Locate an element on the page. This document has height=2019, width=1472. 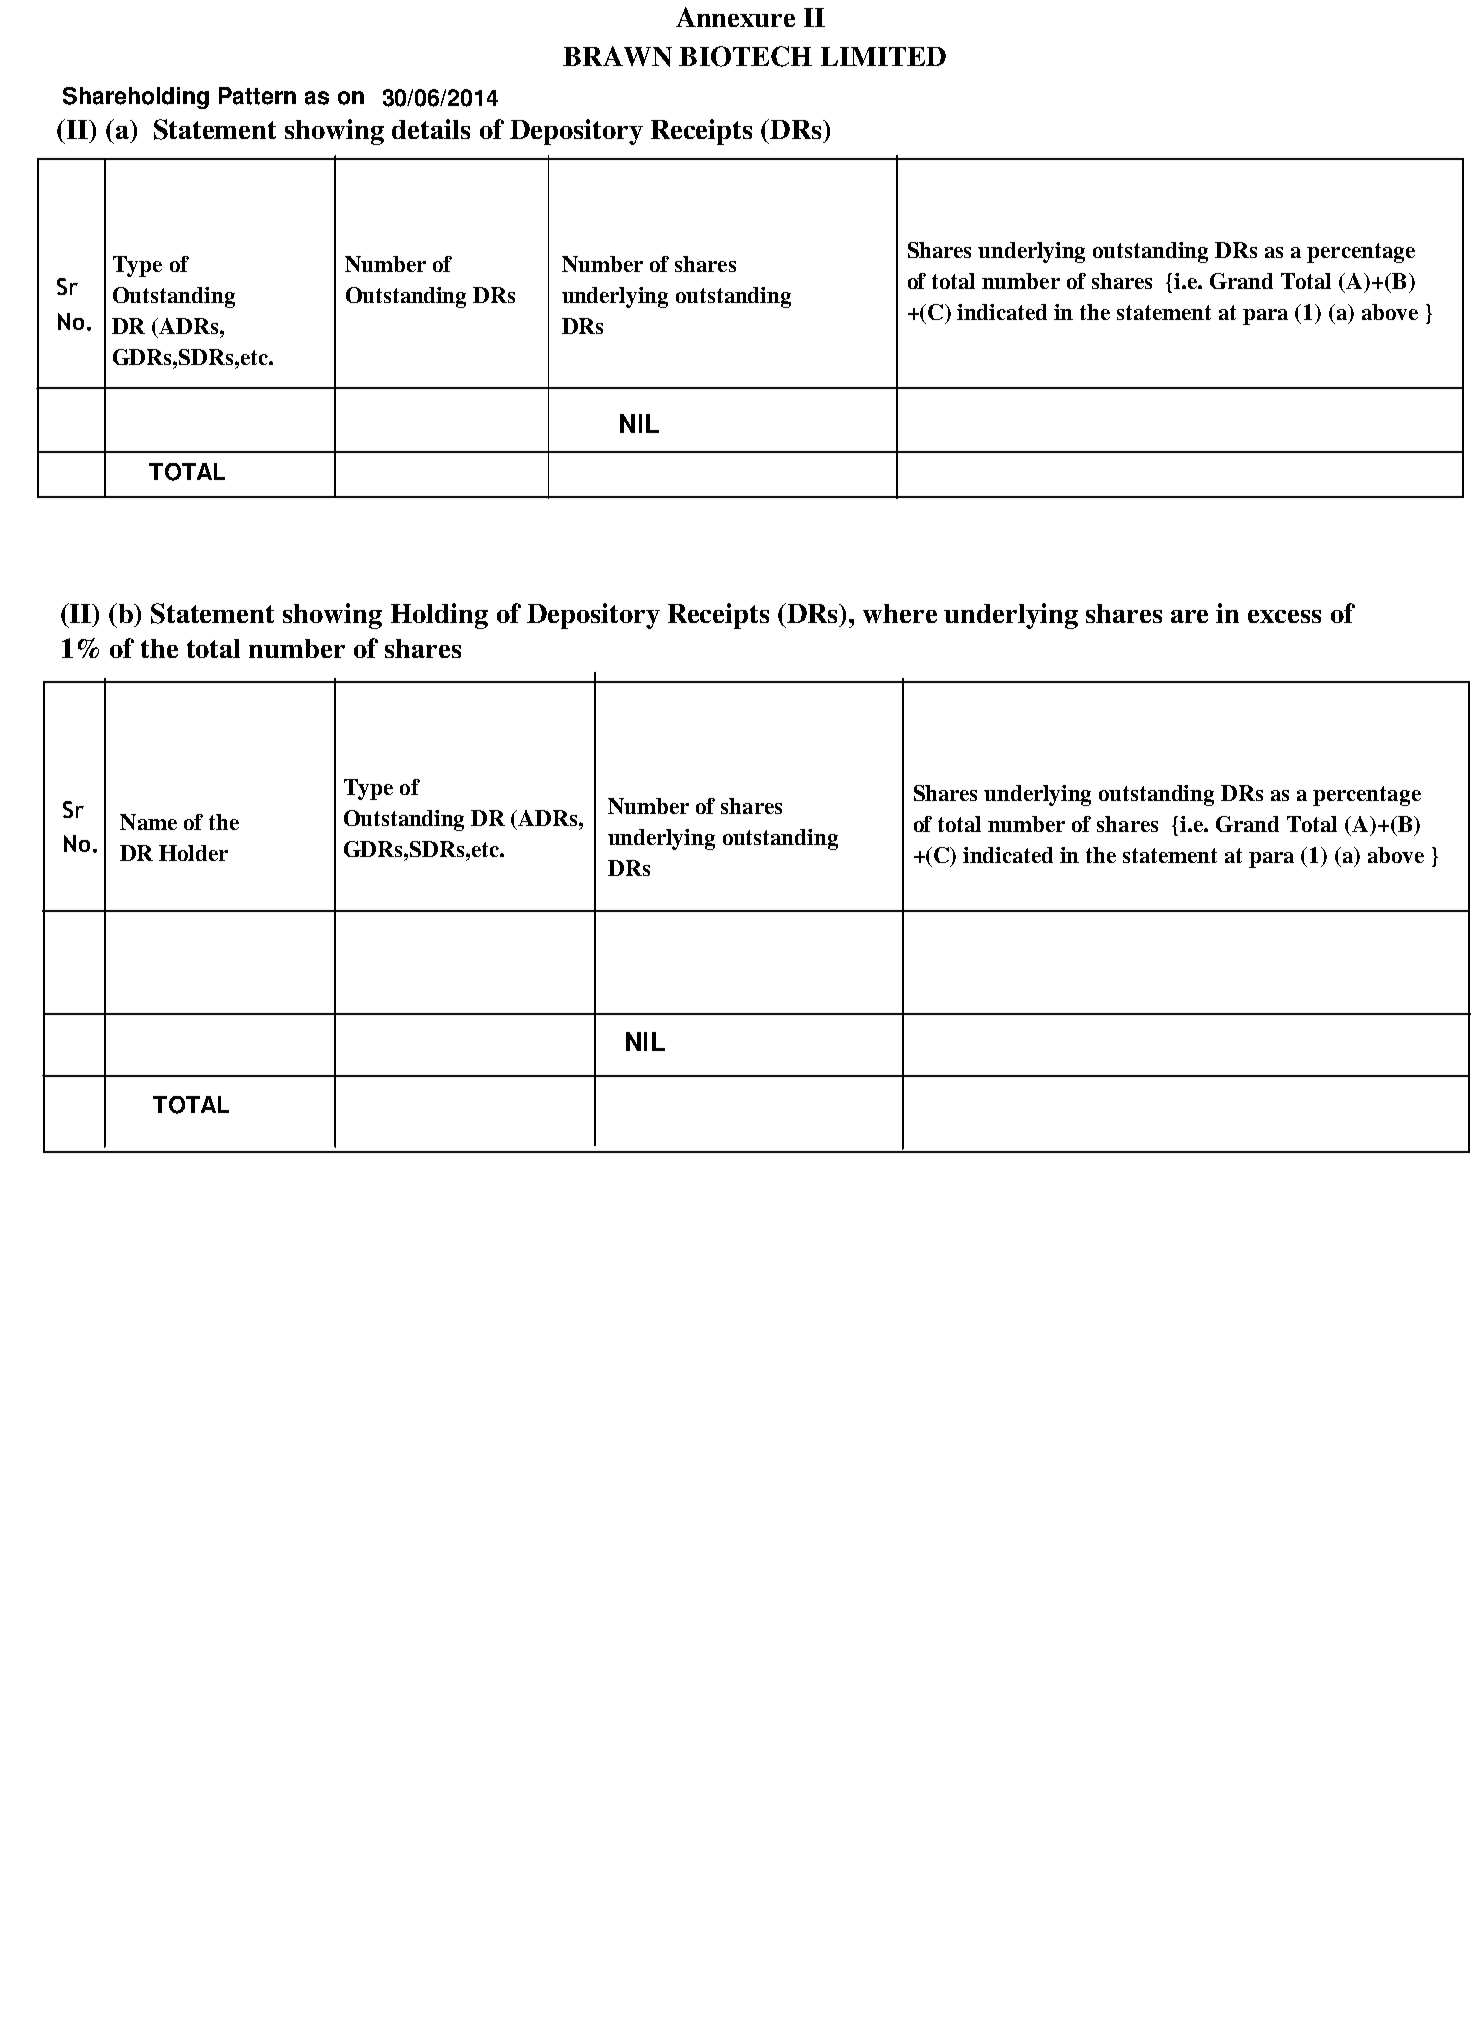
BIOTECH is located at coordinates (745, 56).
